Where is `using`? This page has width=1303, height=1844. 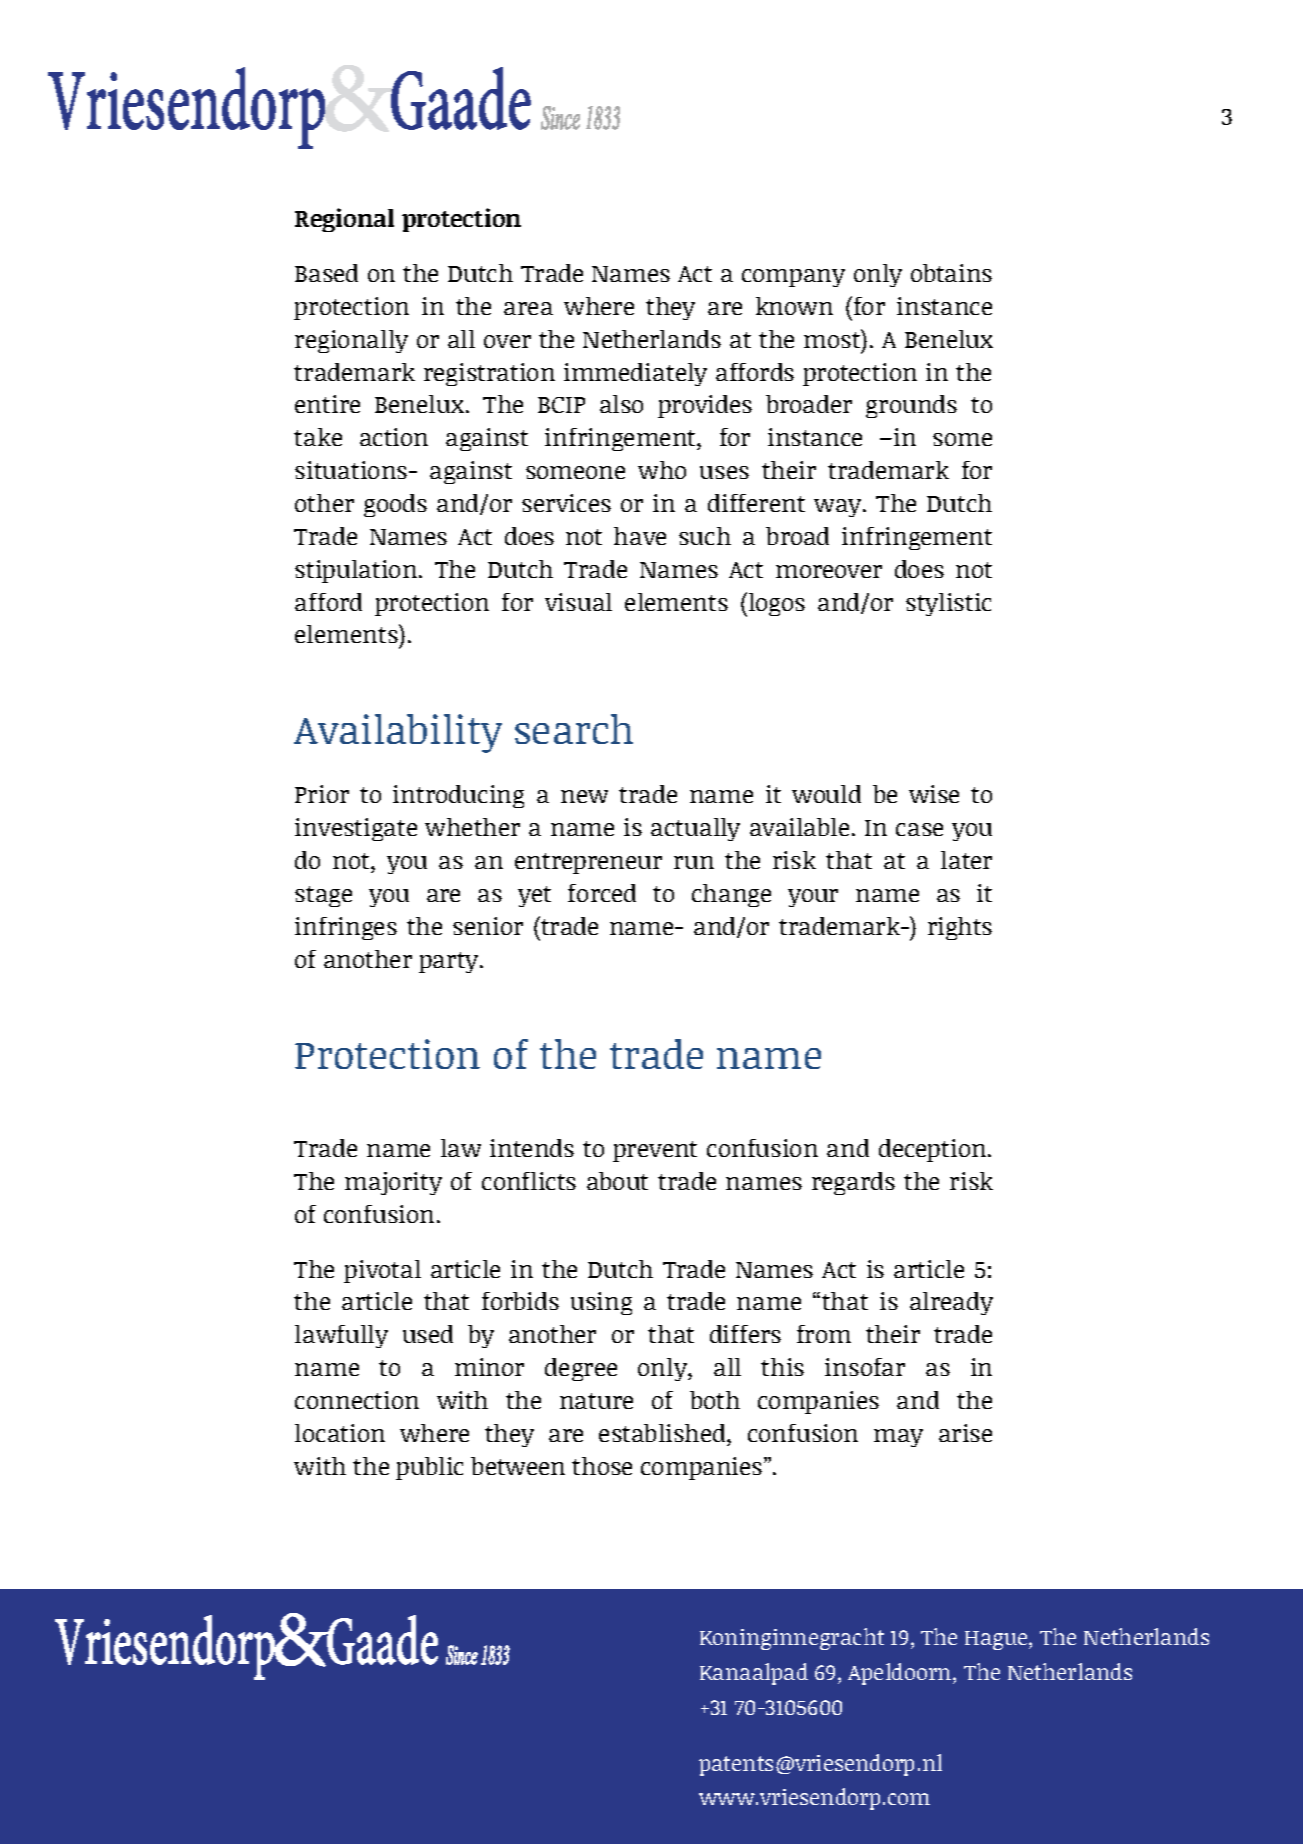 using is located at coordinates (601, 1303).
